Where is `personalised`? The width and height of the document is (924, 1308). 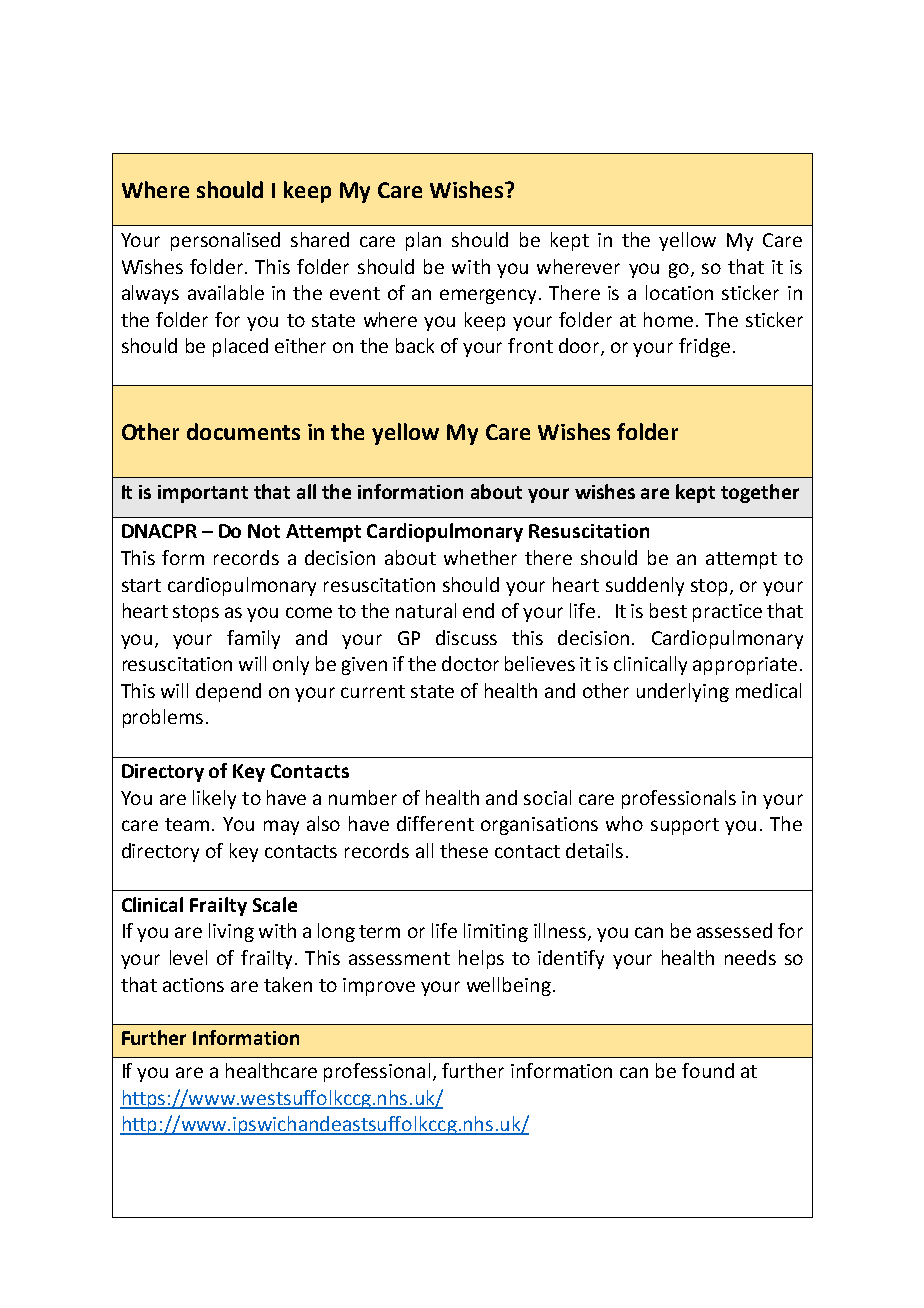
personalised is located at coordinates (225, 241).
